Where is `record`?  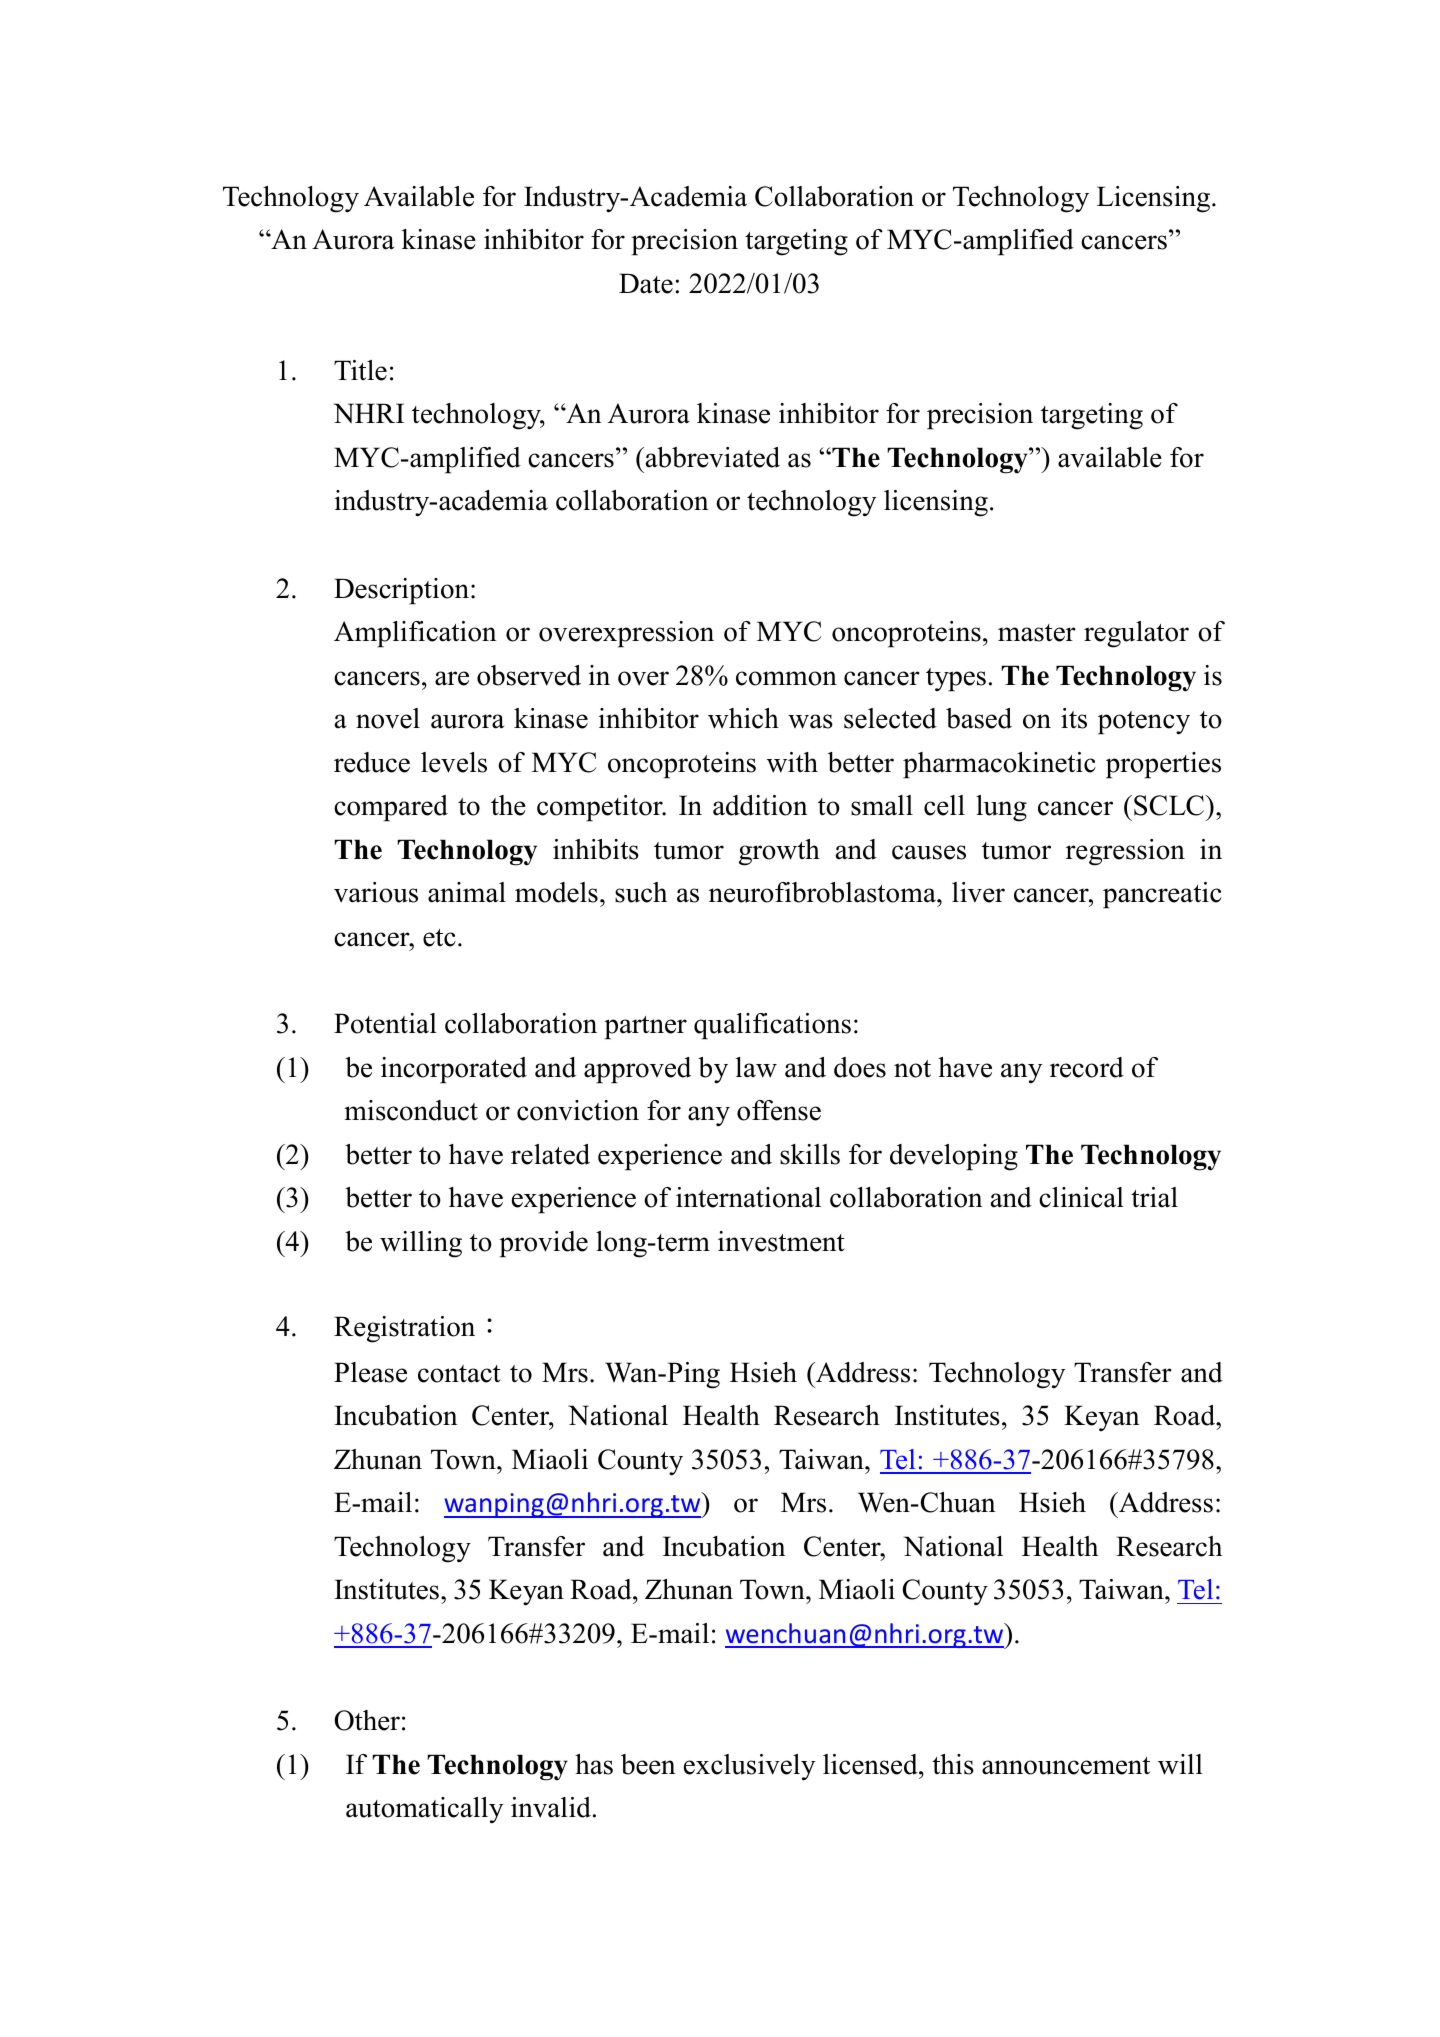 record is located at coordinates (1087, 1067).
